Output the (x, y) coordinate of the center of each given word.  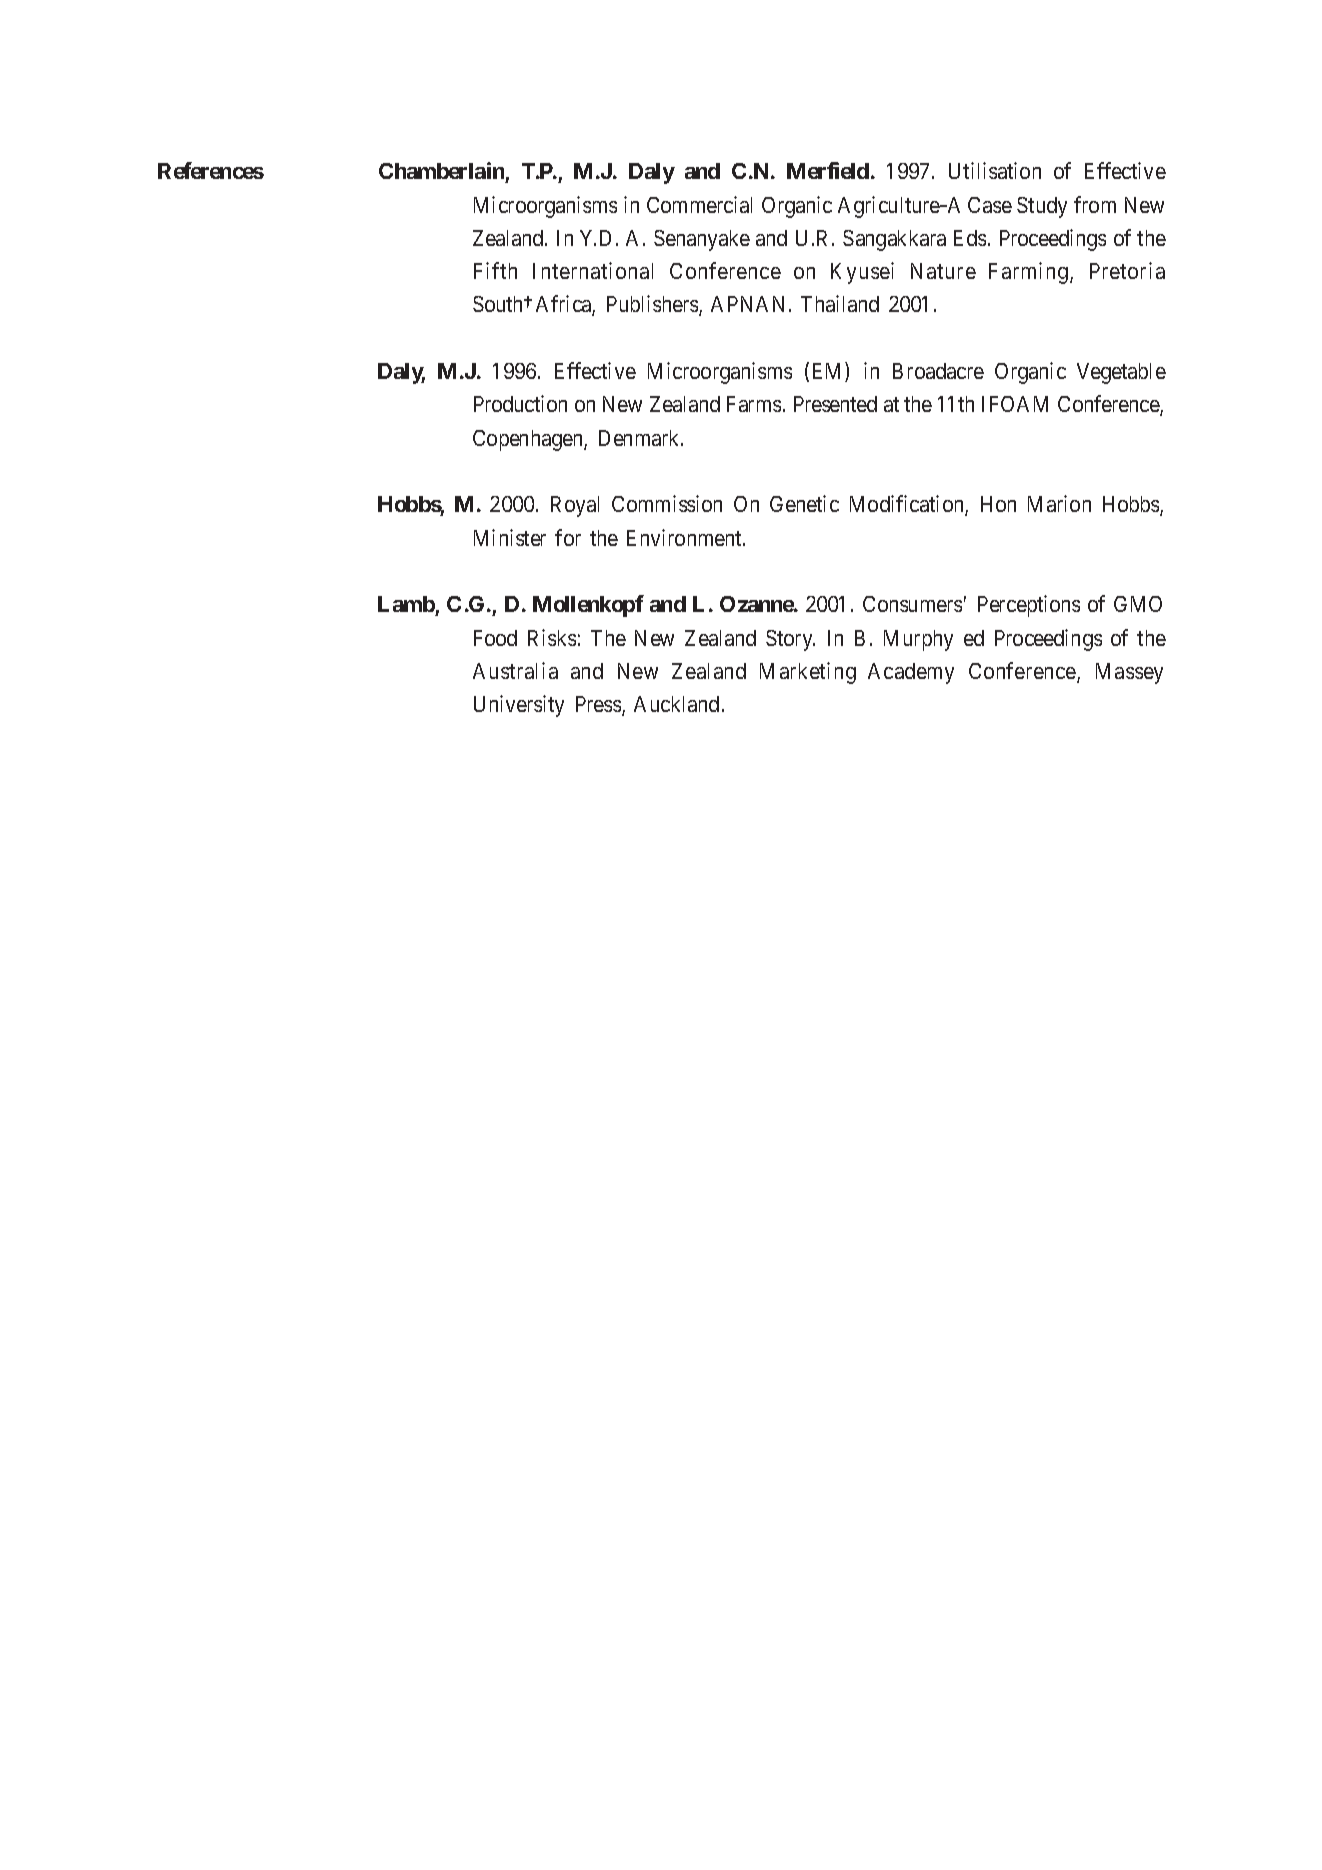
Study (1042, 207)
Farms (754, 404)
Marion (1059, 503)
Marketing (808, 673)
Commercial (699, 204)
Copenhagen (529, 440)
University (519, 706)
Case (990, 205)
